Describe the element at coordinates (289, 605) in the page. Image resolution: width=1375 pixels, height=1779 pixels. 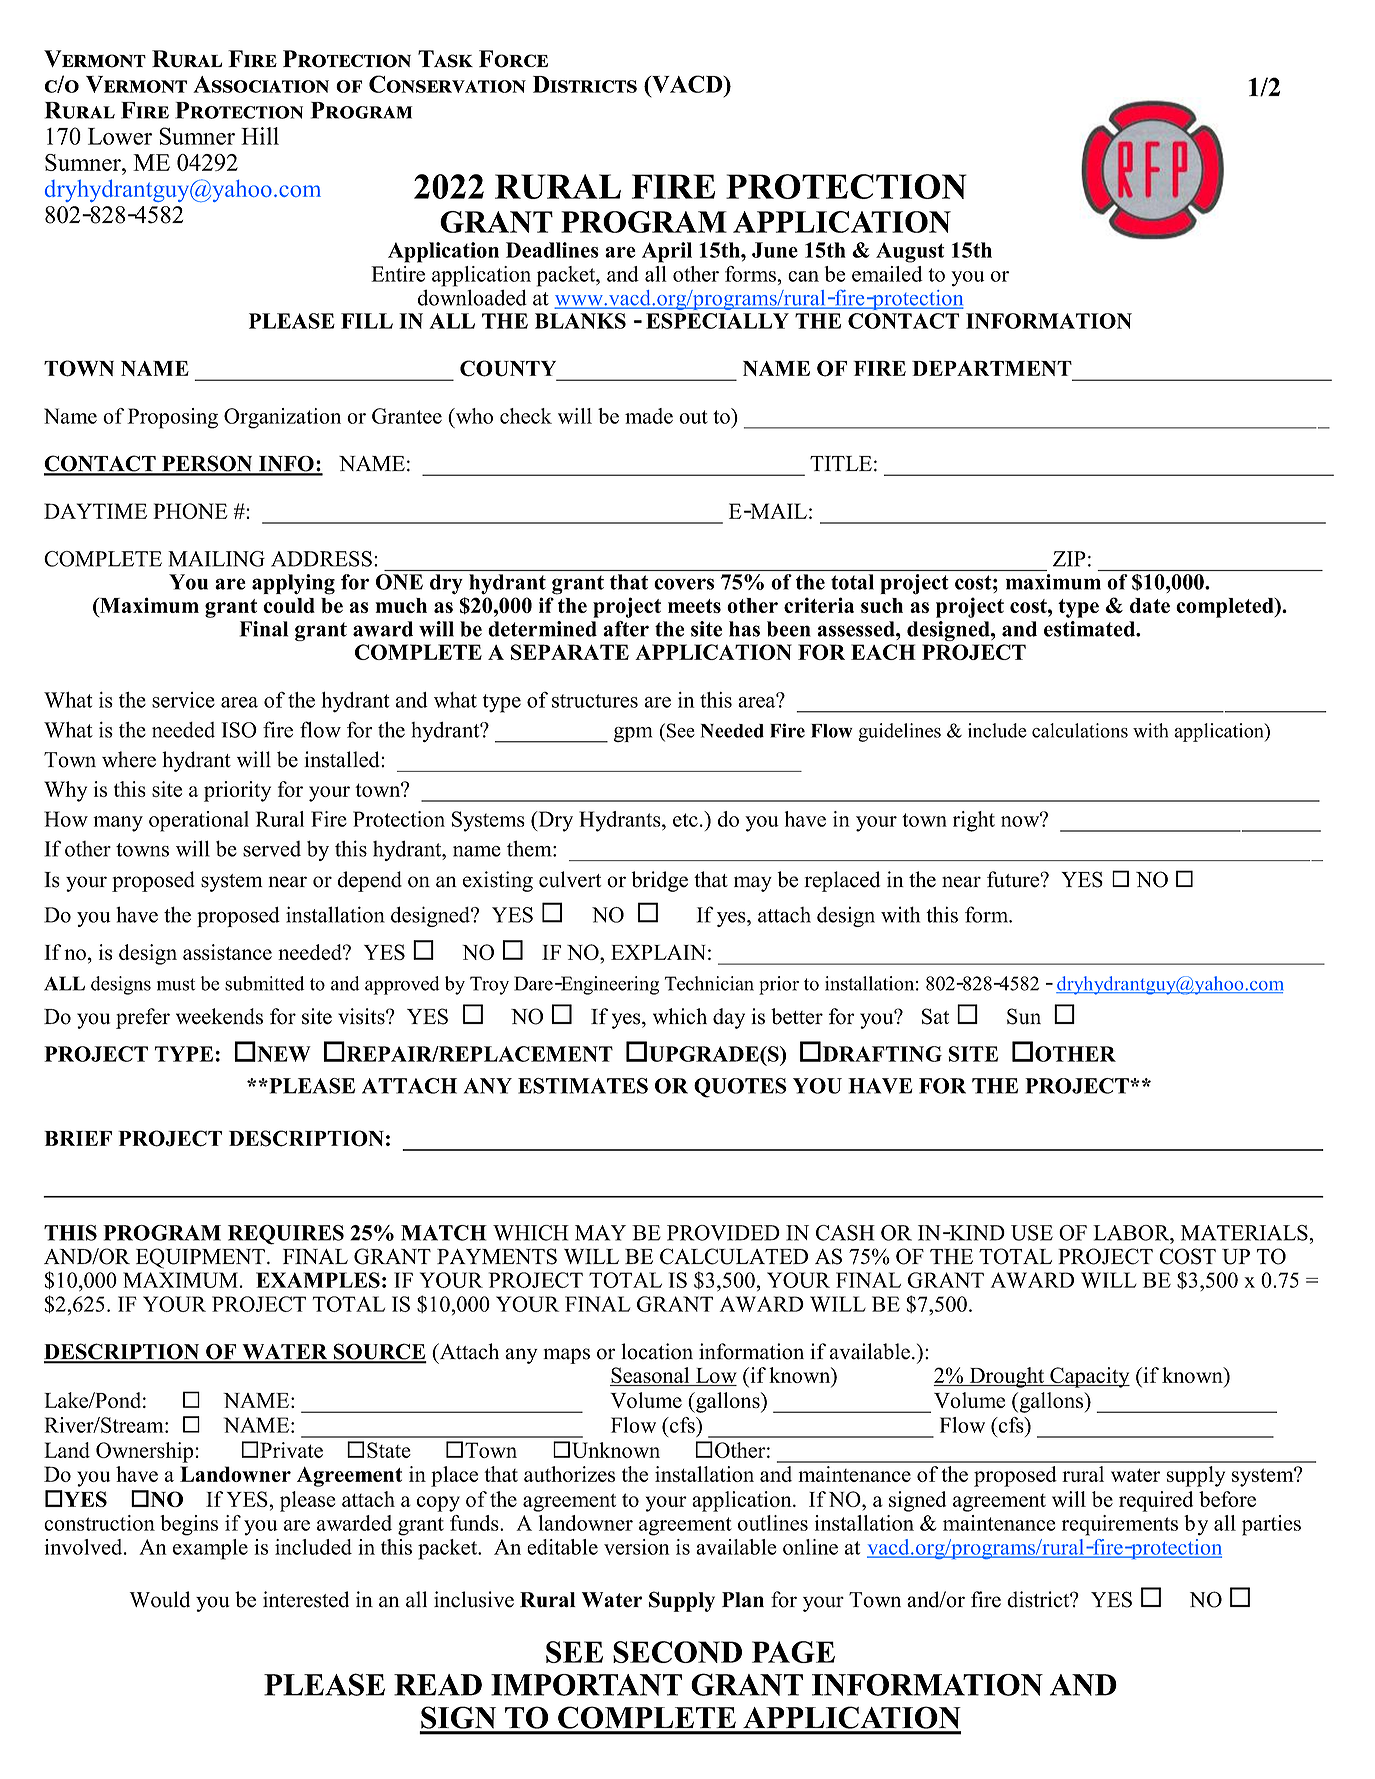
I see `could` at that location.
